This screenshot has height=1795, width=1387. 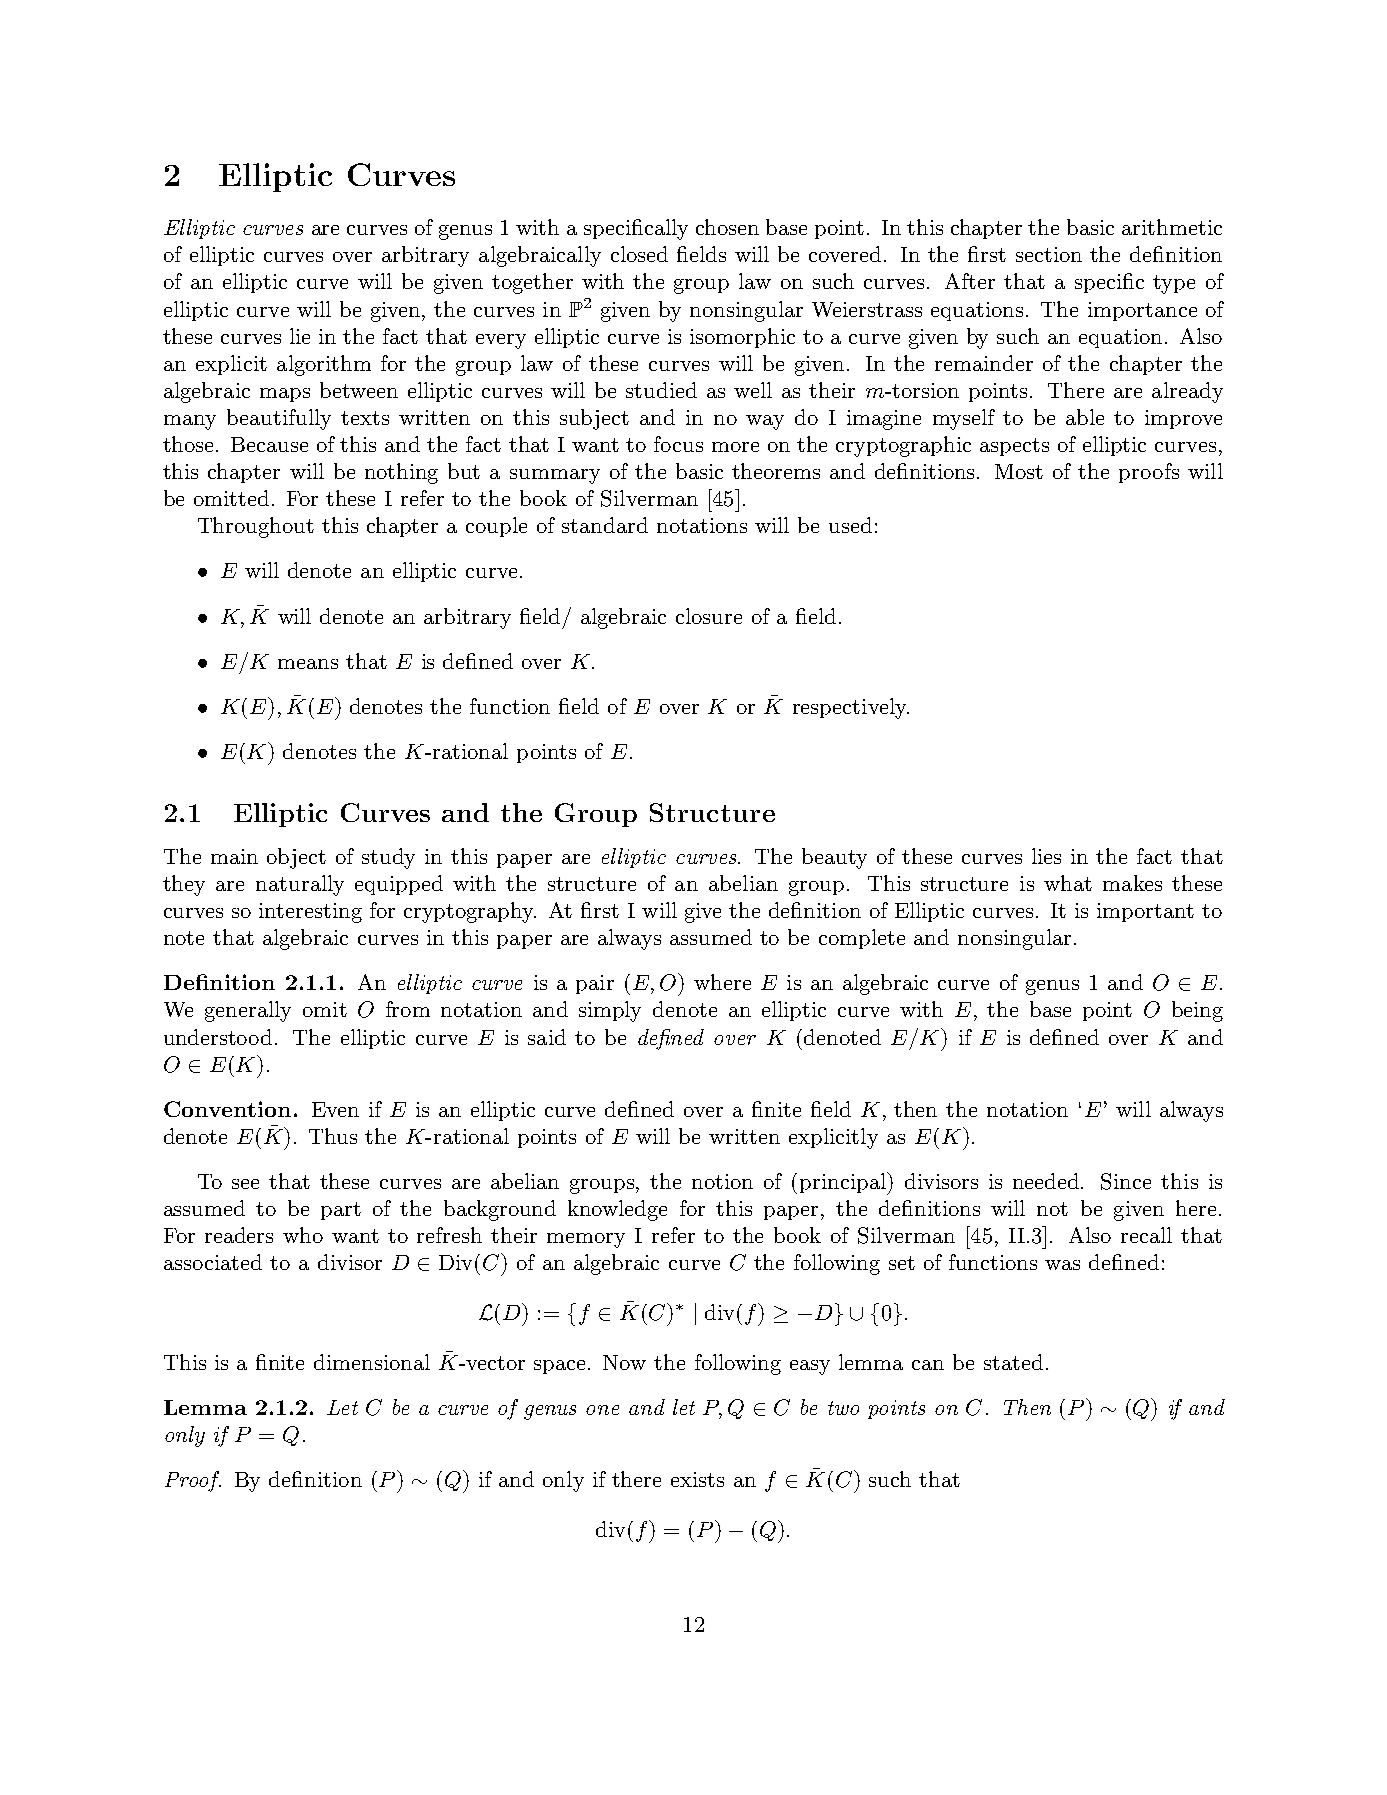 What do you see at coordinates (1019, 471) in the screenshot?
I see `Most` at bounding box center [1019, 471].
